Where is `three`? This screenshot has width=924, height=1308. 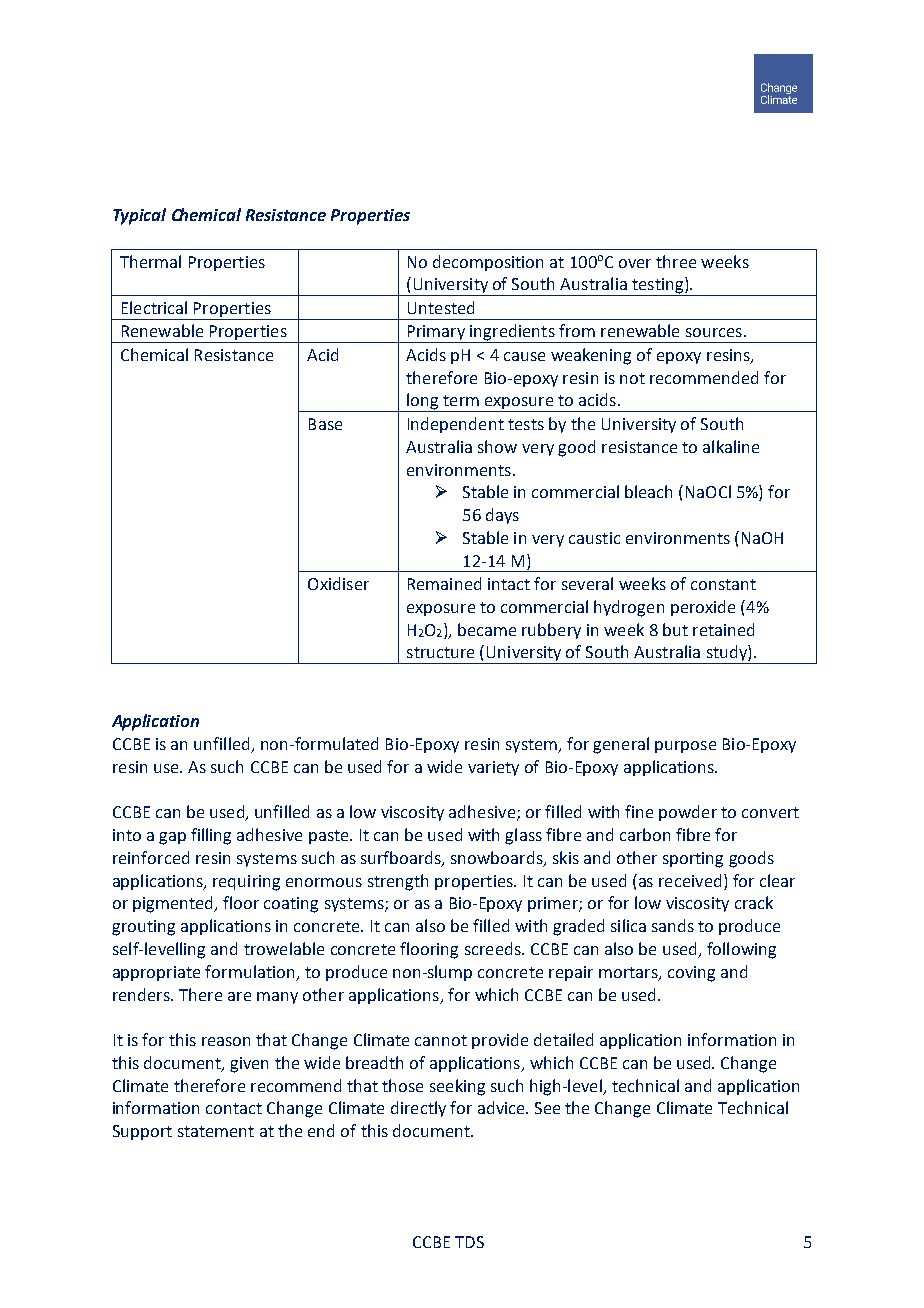 three is located at coordinates (676, 261).
